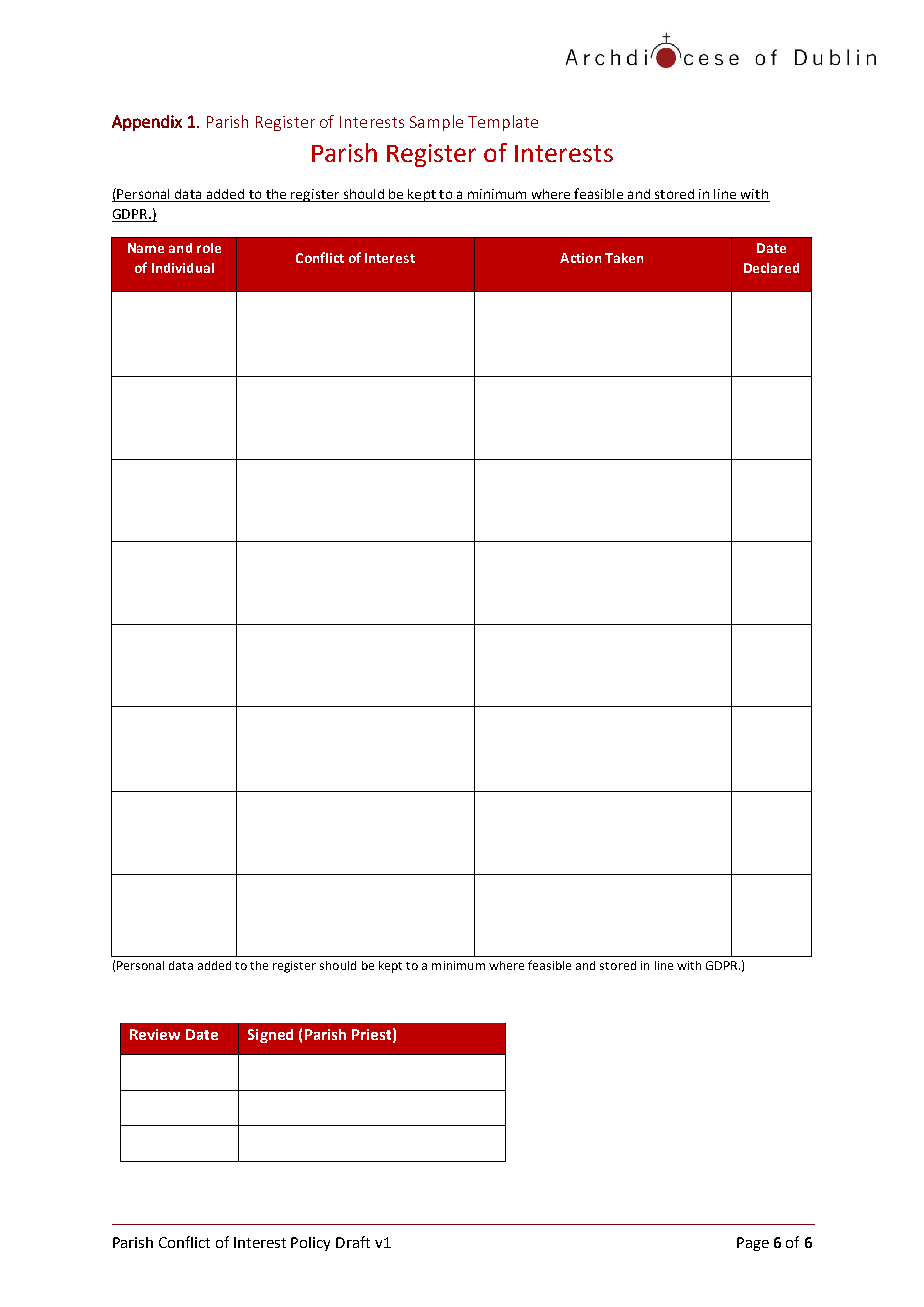 The width and height of the screenshot is (924, 1307). What do you see at coordinates (146, 248) in the screenshot?
I see `Name` at bounding box center [146, 248].
